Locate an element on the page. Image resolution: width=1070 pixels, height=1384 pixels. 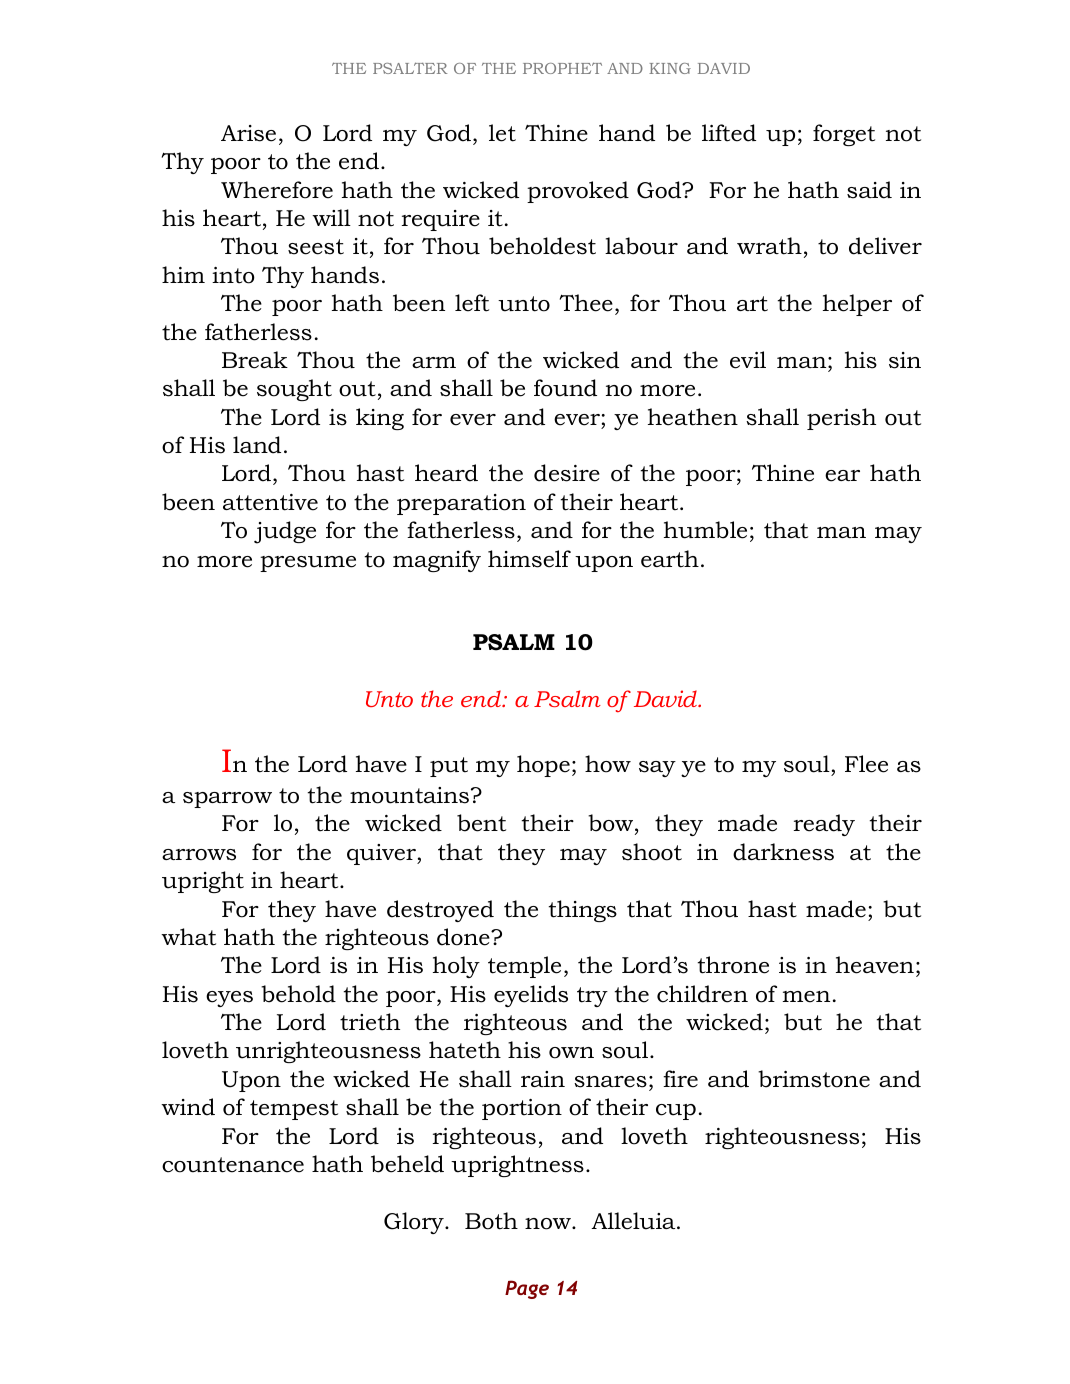
presume is located at coordinates (308, 564).
